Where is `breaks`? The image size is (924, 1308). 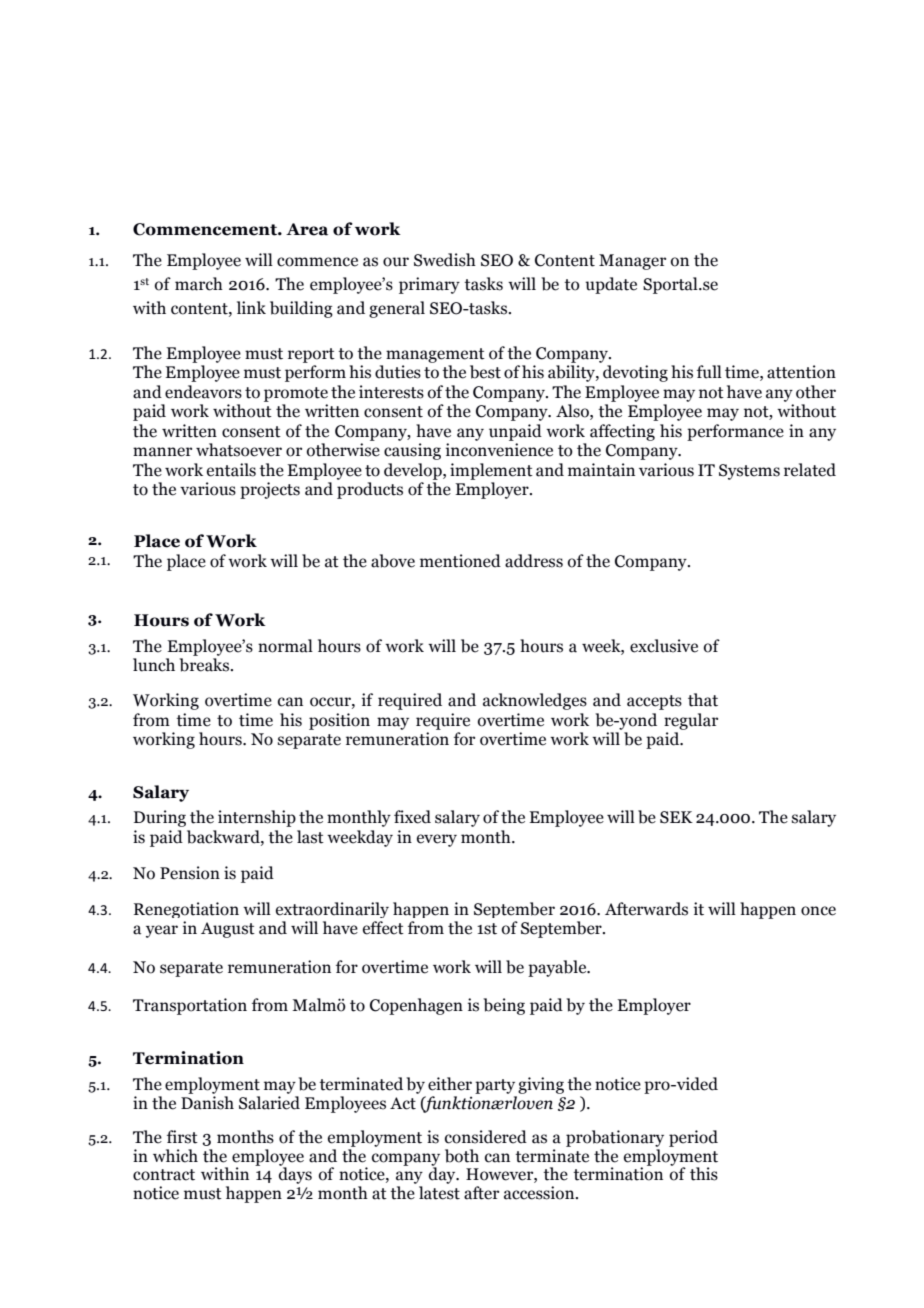
breaks is located at coordinates (206, 665).
